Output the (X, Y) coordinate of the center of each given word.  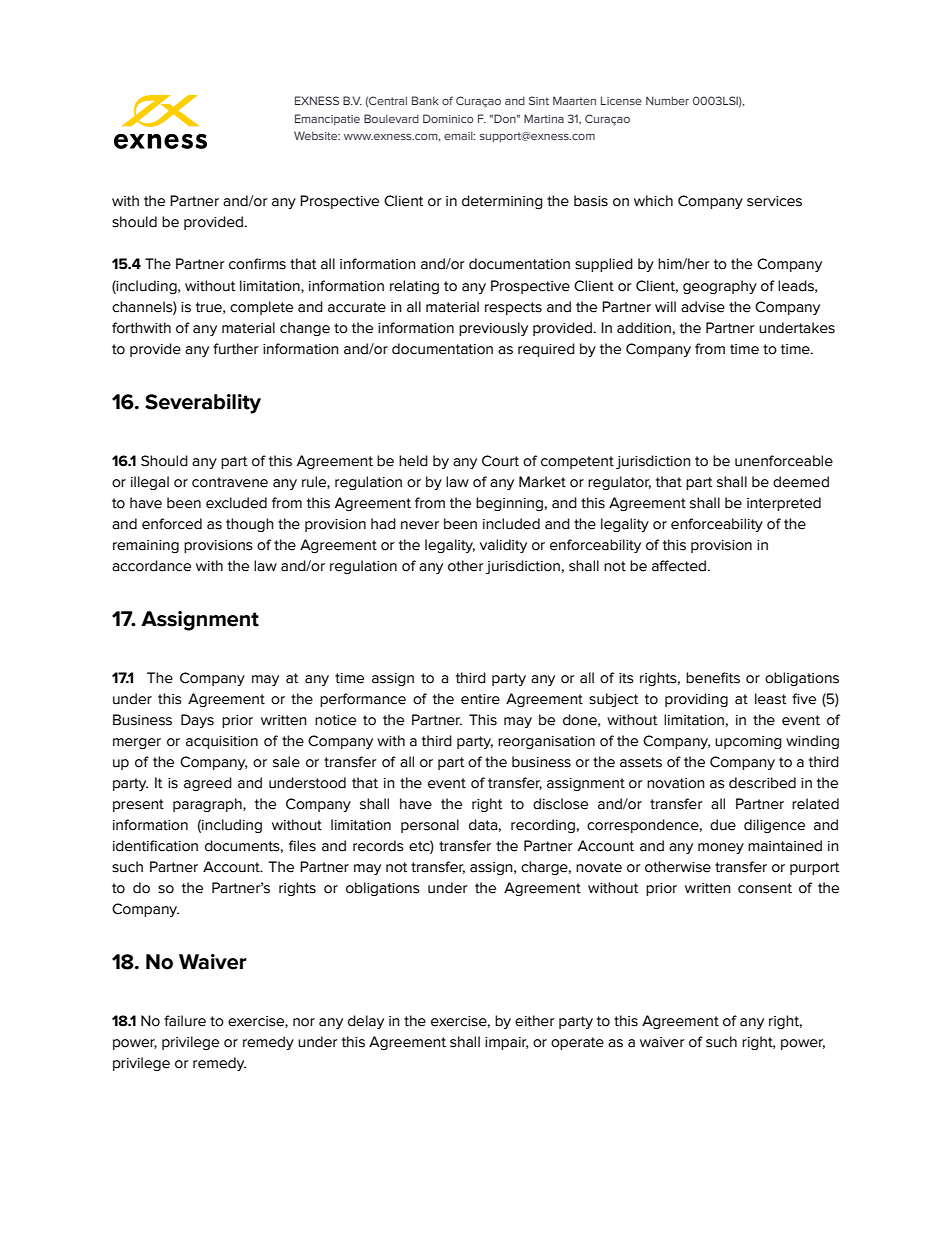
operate (577, 1043)
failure (185, 1021)
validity (503, 546)
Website (317, 135)
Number (667, 100)
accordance (151, 566)
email (459, 135)
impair (506, 1043)
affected (679, 566)
